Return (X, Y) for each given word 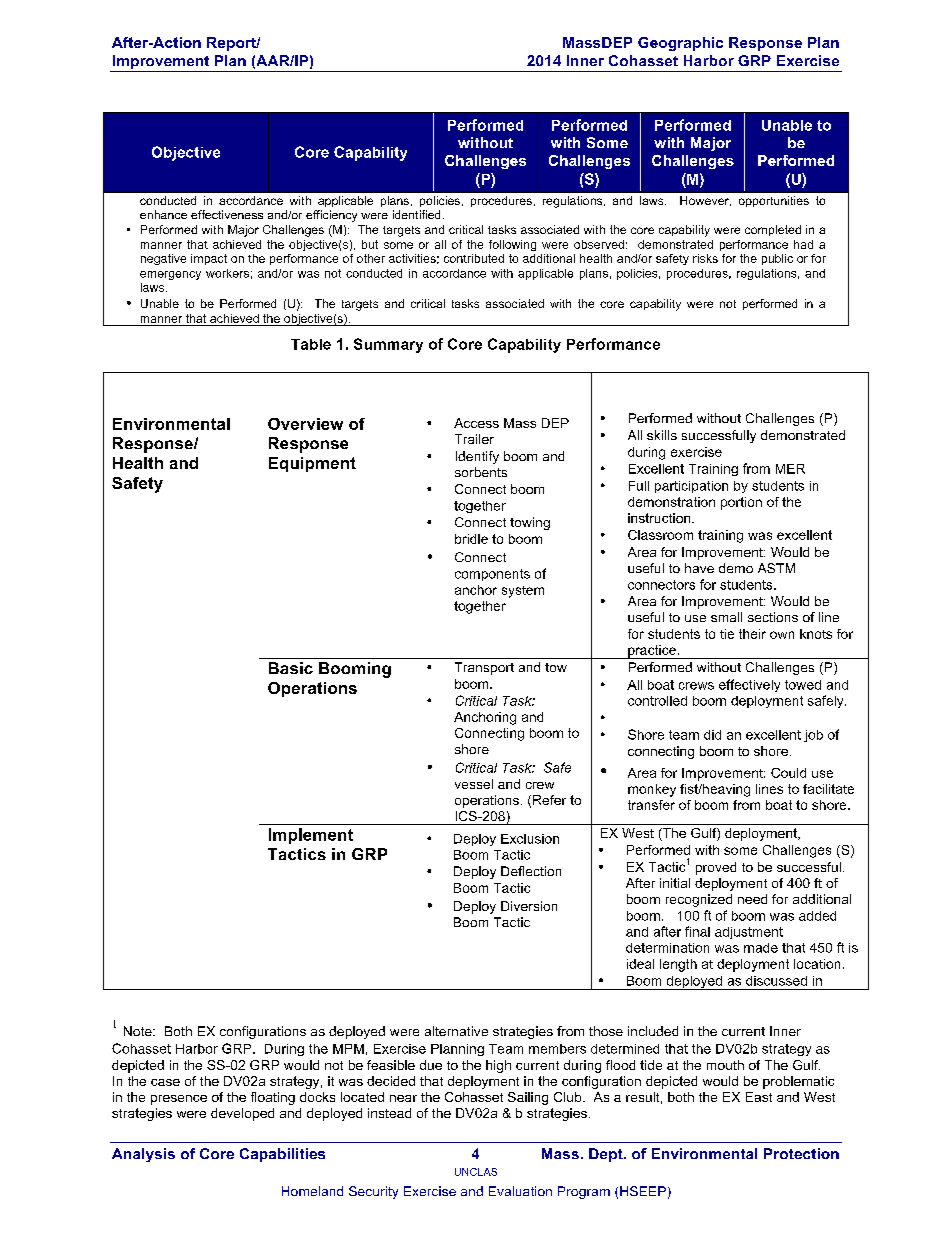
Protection (801, 1153)
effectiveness (227, 214)
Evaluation (520, 1191)
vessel (474, 784)
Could (788, 773)
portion (741, 503)
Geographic (680, 44)
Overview (305, 424)
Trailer (474, 439)
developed (242, 1114)
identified (416, 214)
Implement (311, 836)
